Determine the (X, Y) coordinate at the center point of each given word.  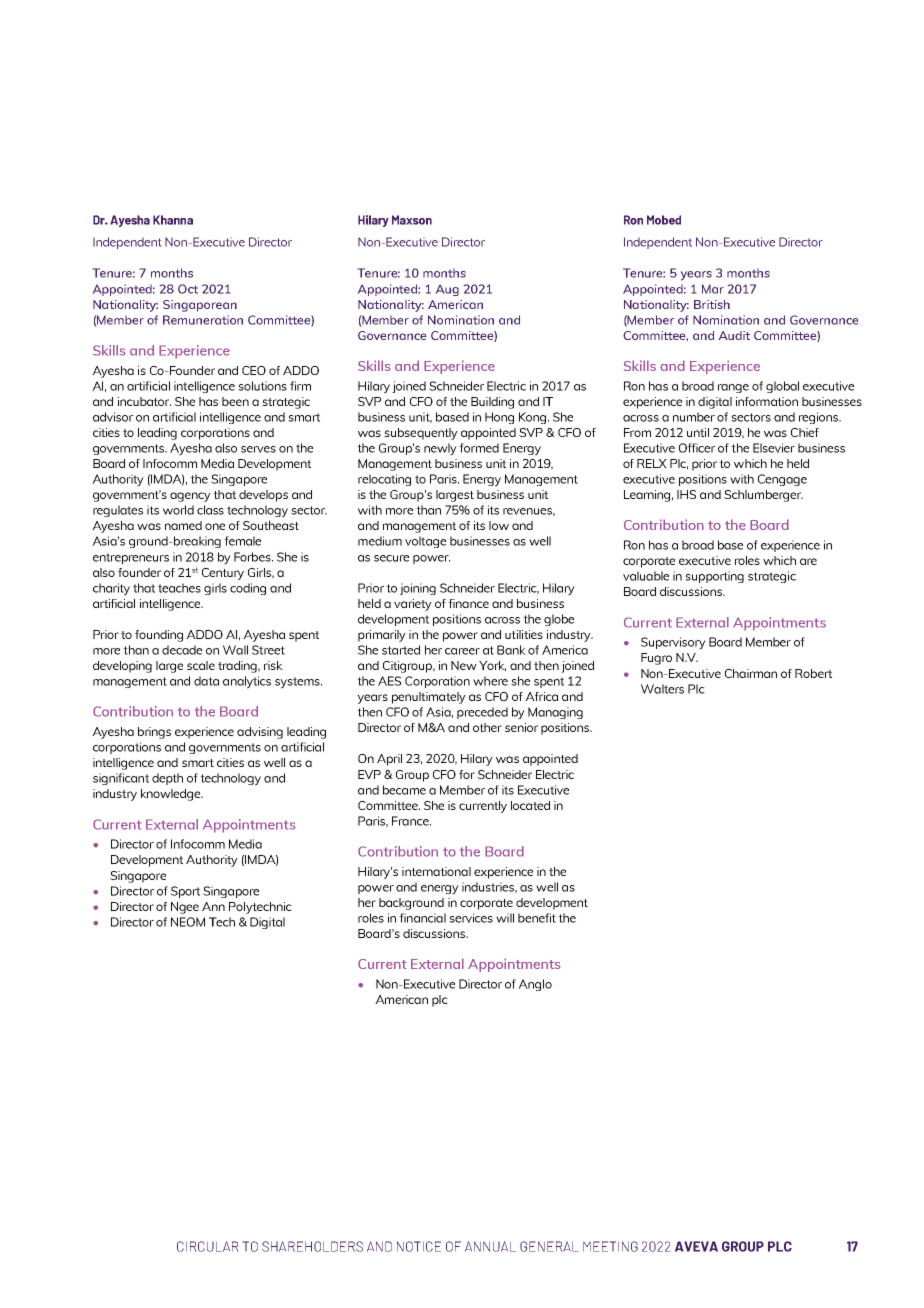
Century (223, 574)
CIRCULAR (208, 1246)
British (712, 304)
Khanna (173, 220)
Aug (447, 290)
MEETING (610, 1246)
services (471, 918)
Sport (185, 892)
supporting (714, 577)
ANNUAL (490, 1246)
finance (468, 603)
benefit (537, 918)
